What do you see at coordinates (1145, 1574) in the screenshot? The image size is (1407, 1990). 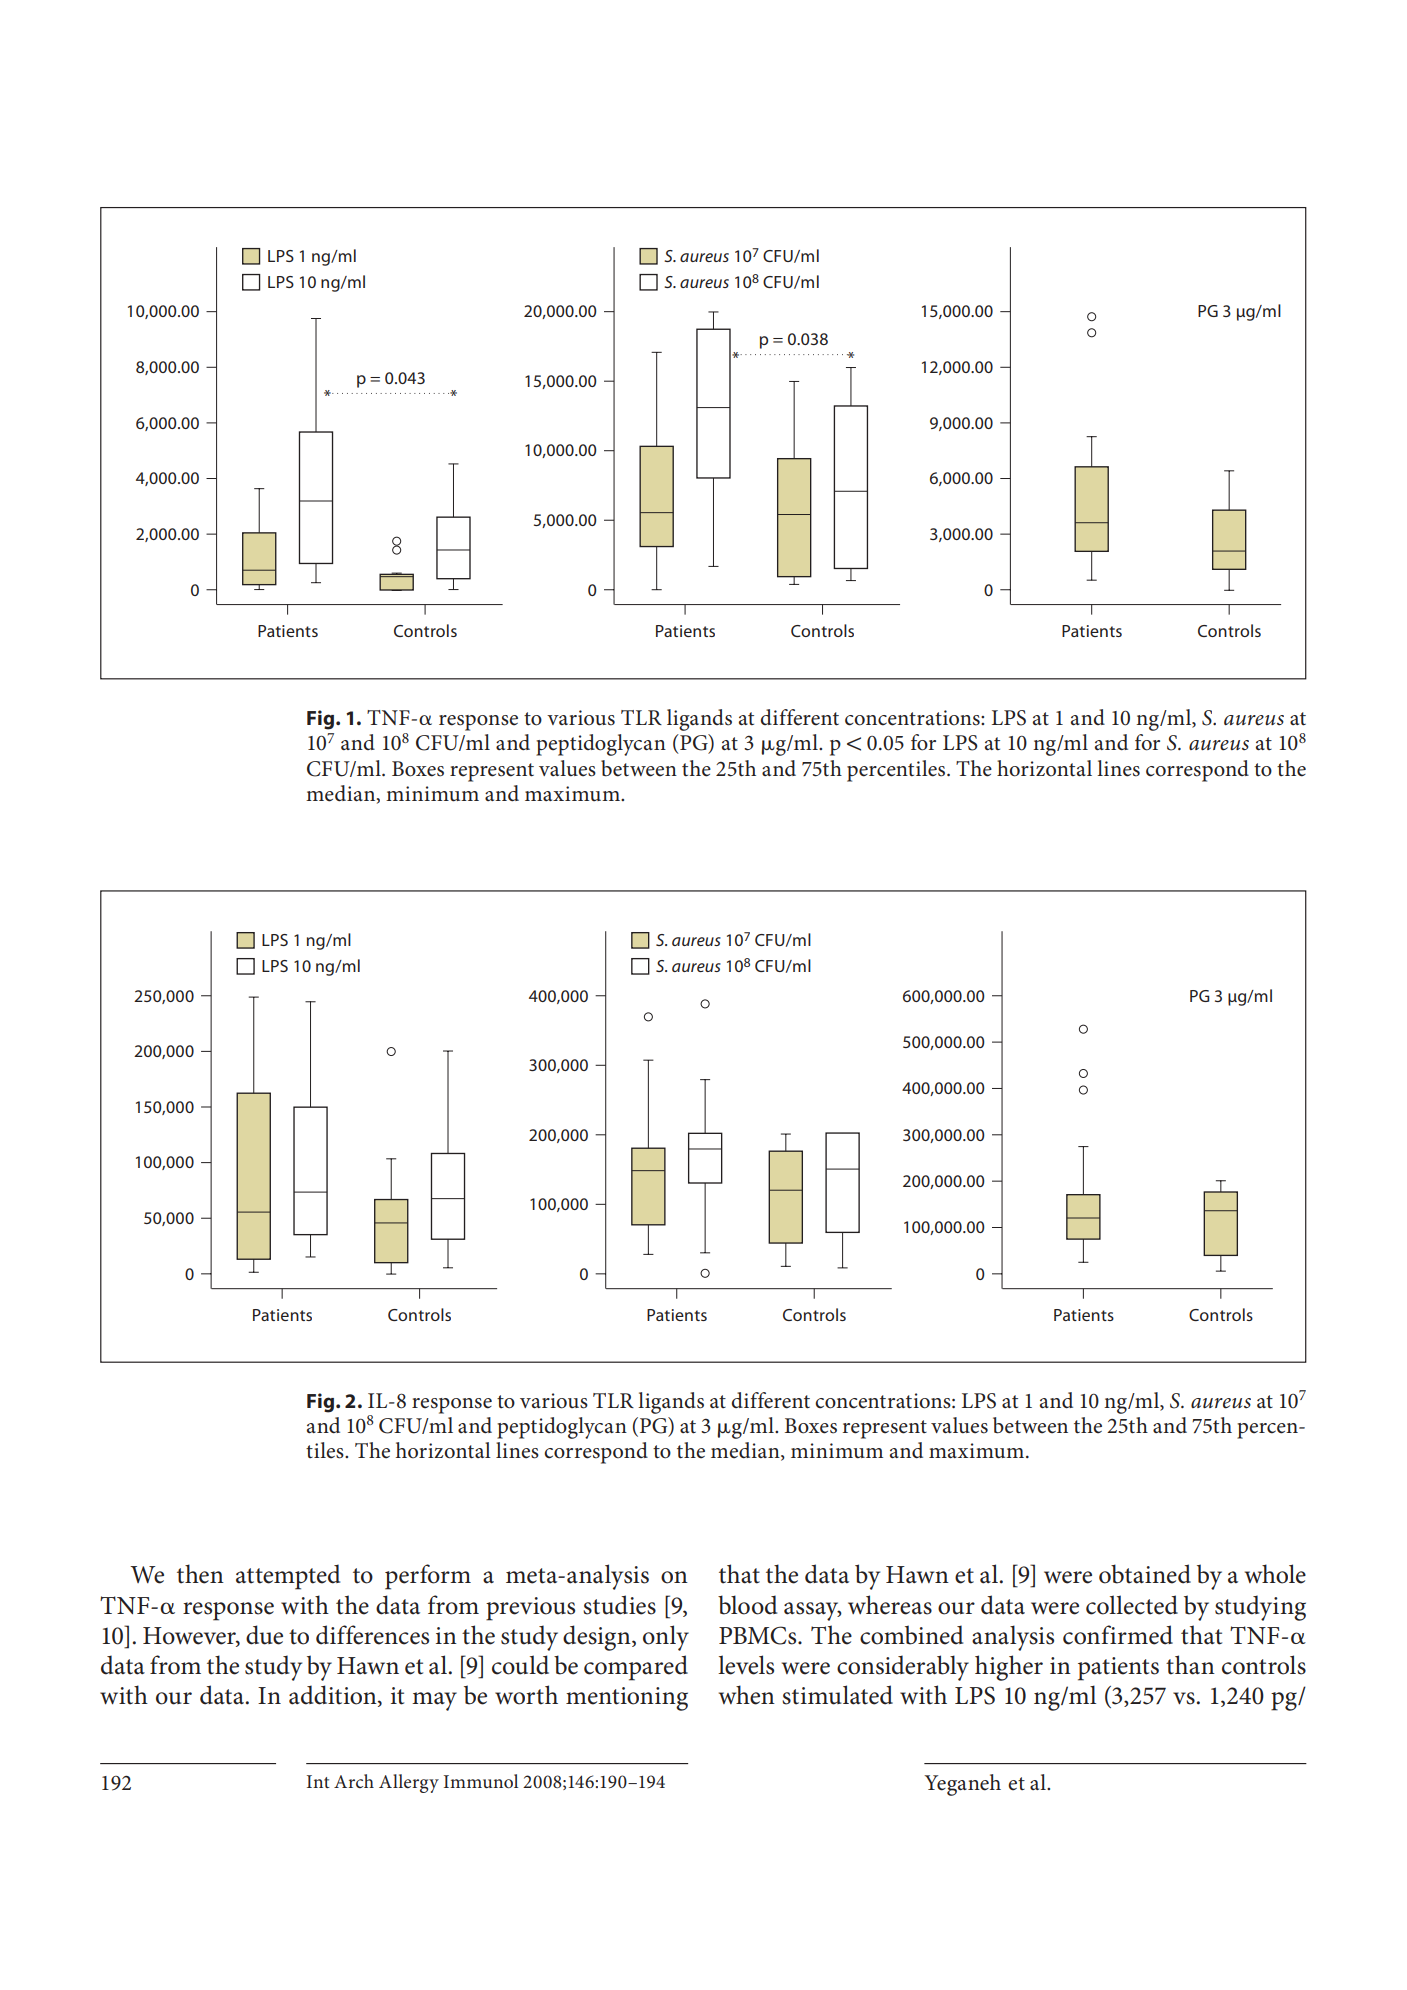 I see `obtained` at bounding box center [1145, 1574].
